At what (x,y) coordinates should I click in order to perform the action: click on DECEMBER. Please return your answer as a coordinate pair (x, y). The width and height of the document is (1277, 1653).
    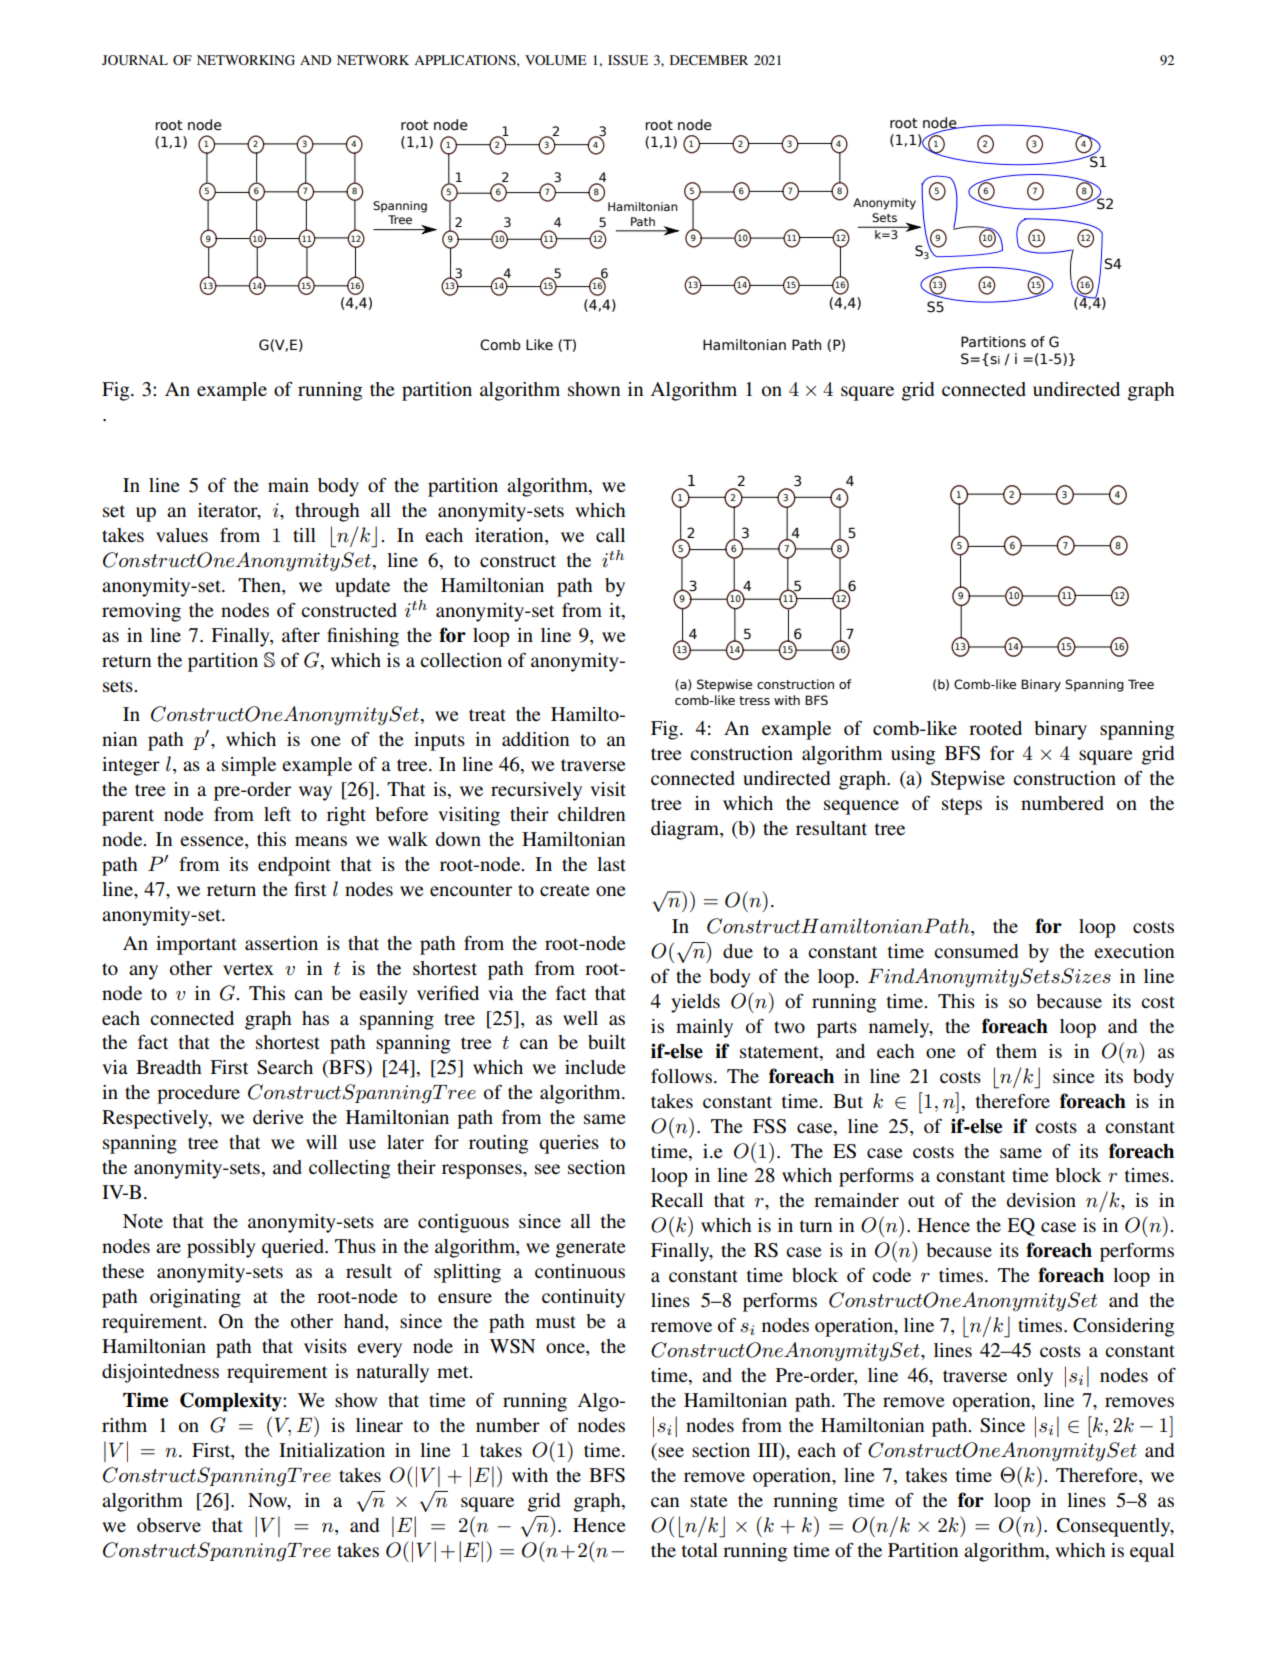
    Looking at the image, I should click on (709, 60).
